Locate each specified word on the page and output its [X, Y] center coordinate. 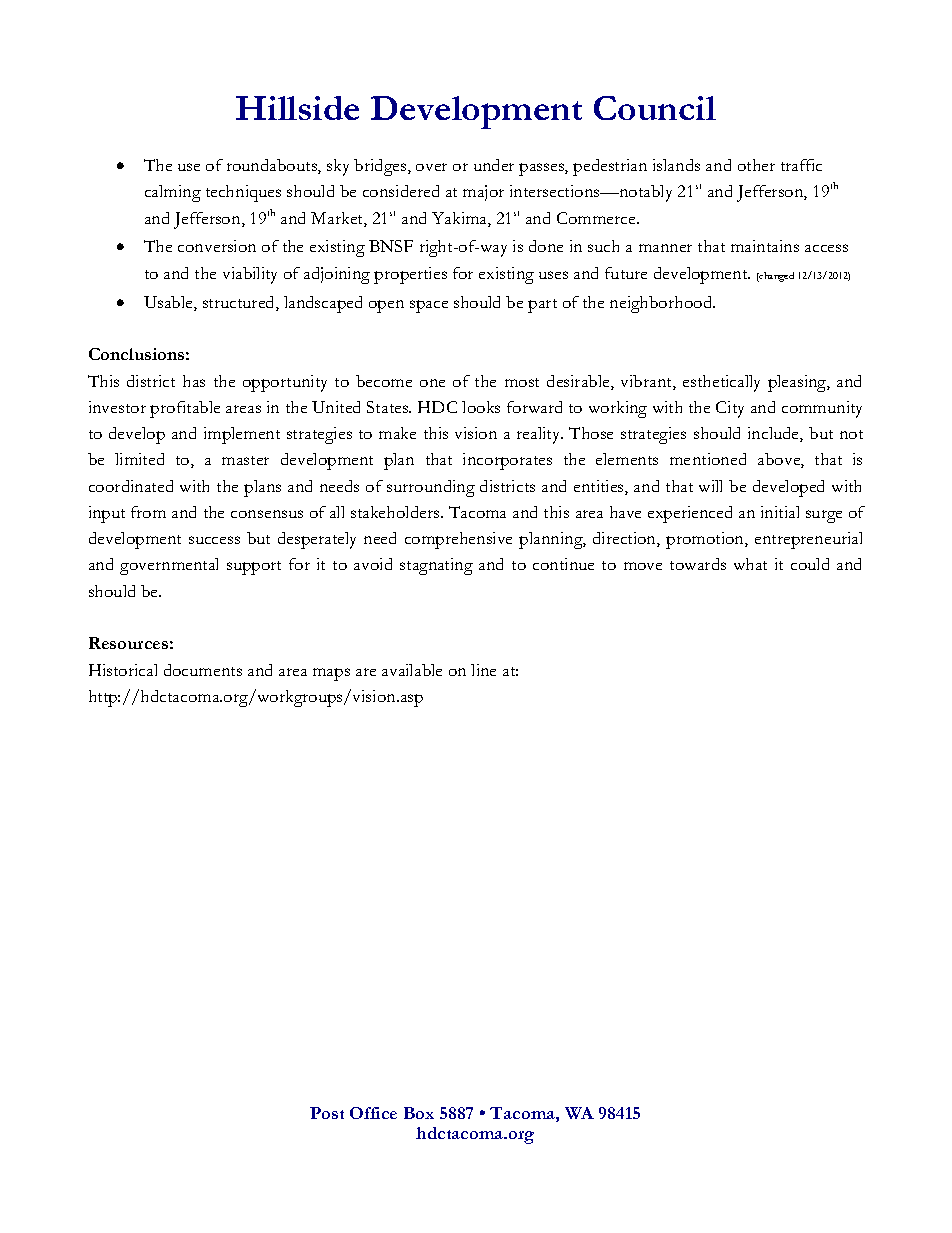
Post [327, 1113]
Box [419, 1113]
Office [373, 1113]
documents [203, 670]
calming [173, 193]
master [245, 460]
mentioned [708, 459]
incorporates [507, 461]
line [483, 670]
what [750, 564]
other [756, 165]
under [494, 165]
